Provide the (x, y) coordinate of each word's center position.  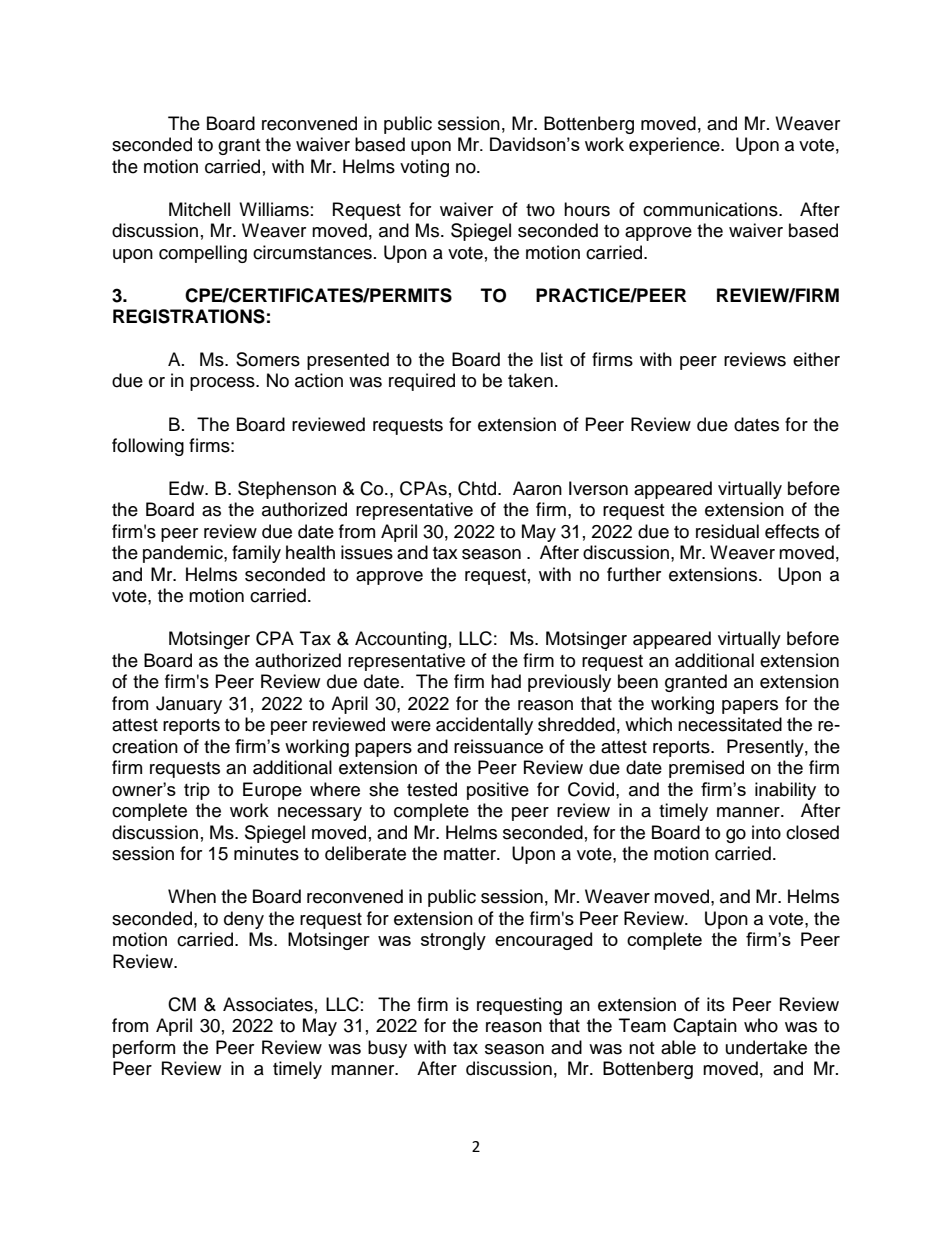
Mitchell (199, 209)
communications (711, 209)
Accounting (401, 640)
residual (727, 531)
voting (424, 168)
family (256, 554)
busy (387, 1049)
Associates (268, 1004)
